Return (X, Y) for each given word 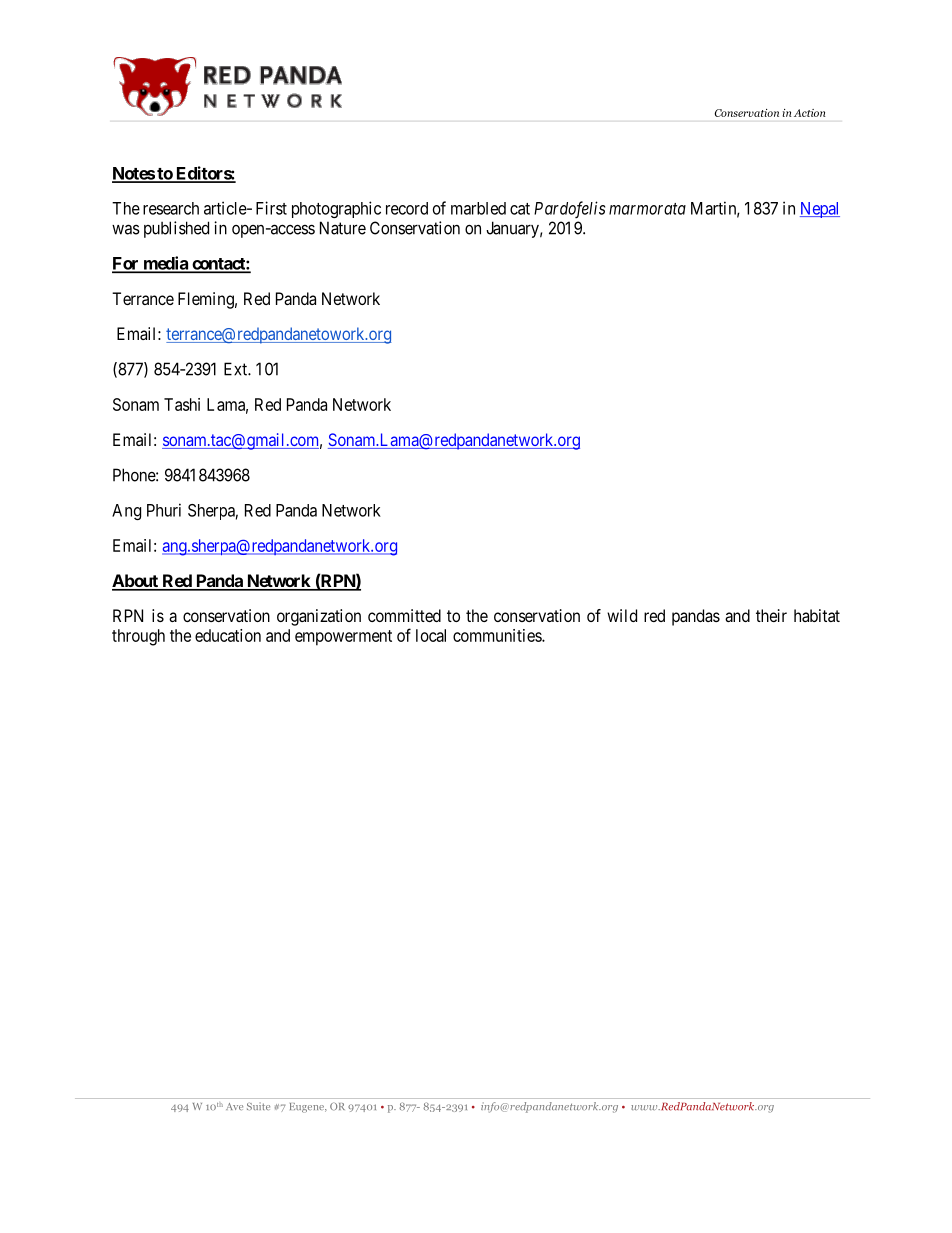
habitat (817, 615)
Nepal (820, 210)
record (407, 208)
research (171, 208)
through (138, 637)
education (228, 635)
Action (809, 113)
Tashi (182, 404)
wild (622, 615)
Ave (234, 1106)
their (771, 615)
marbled (478, 208)
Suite (258, 1106)
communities (498, 635)
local (431, 635)
